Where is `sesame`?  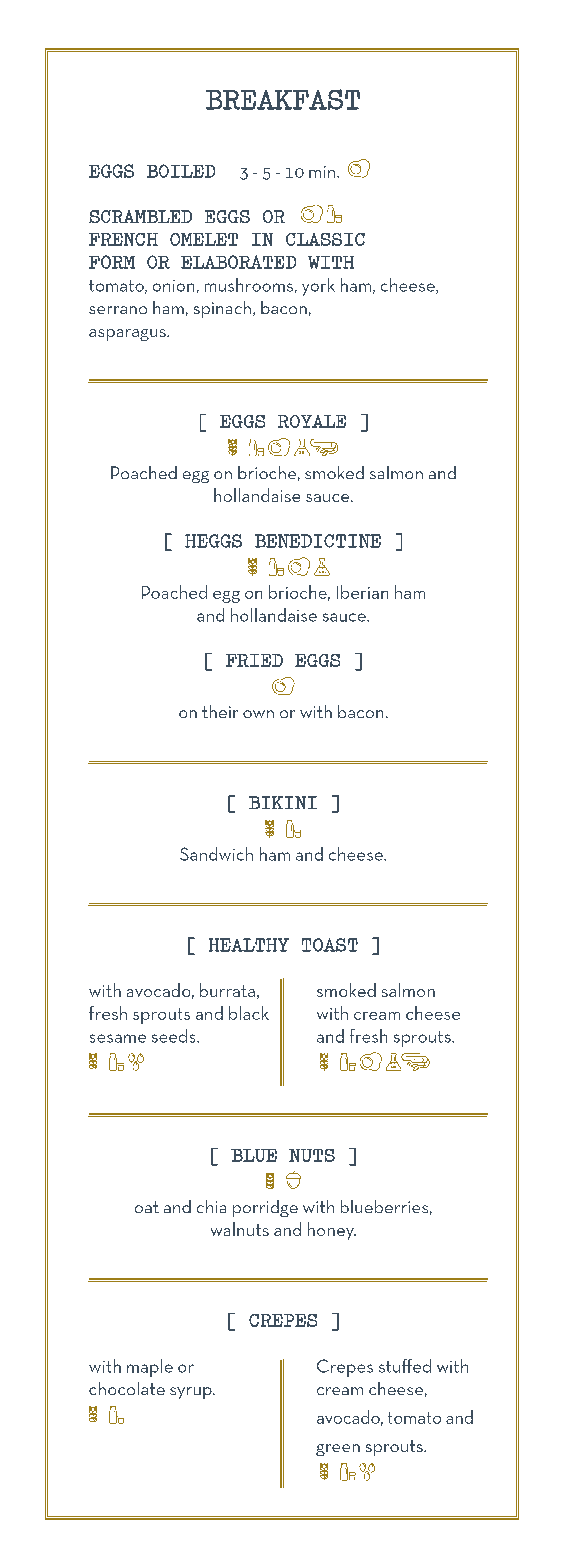
sesame is located at coordinates (118, 1038).
